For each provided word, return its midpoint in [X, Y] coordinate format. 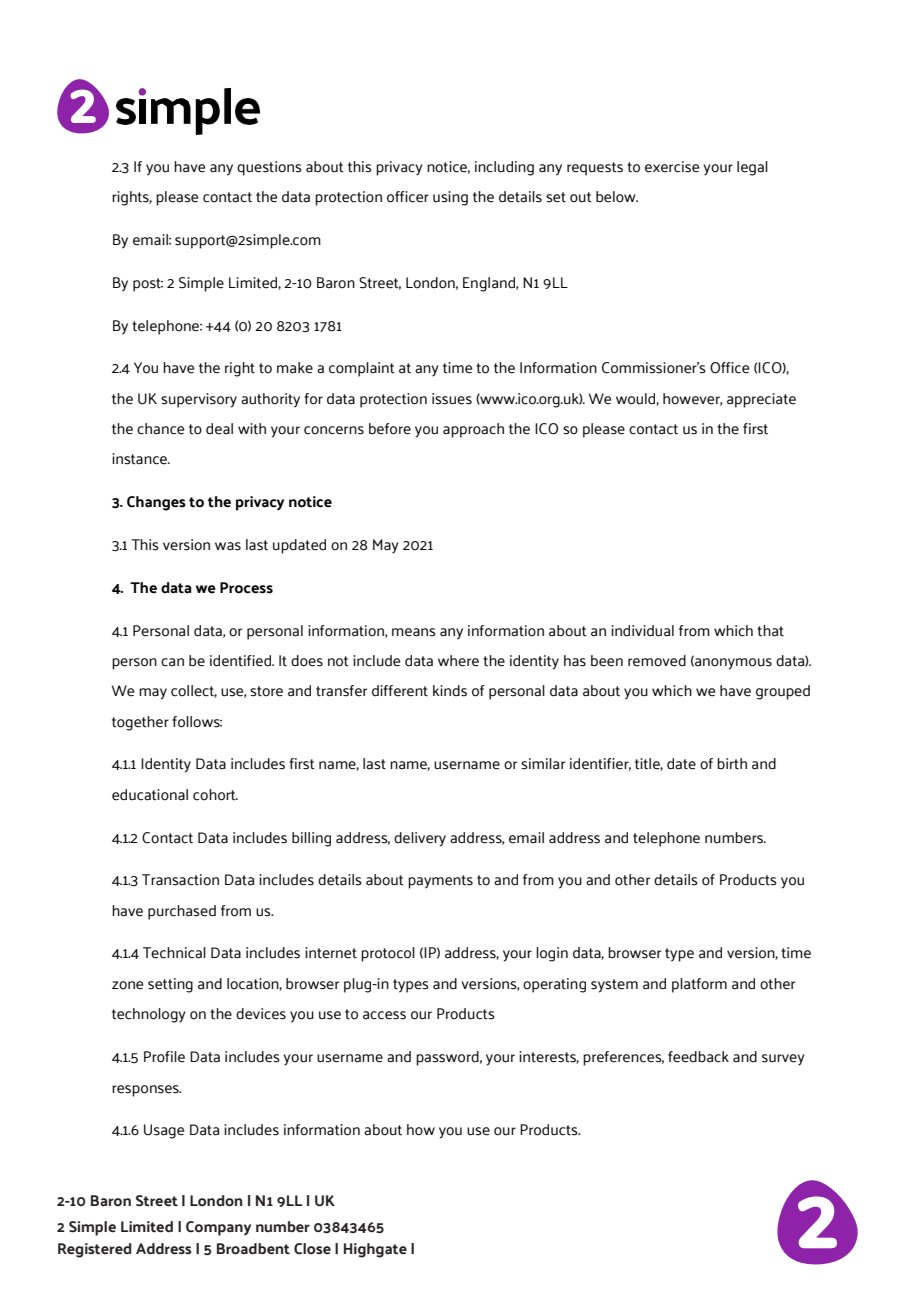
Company [218, 1228]
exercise [672, 167]
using [450, 198]
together [140, 723]
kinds [450, 691]
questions [269, 168]
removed [657, 661]
